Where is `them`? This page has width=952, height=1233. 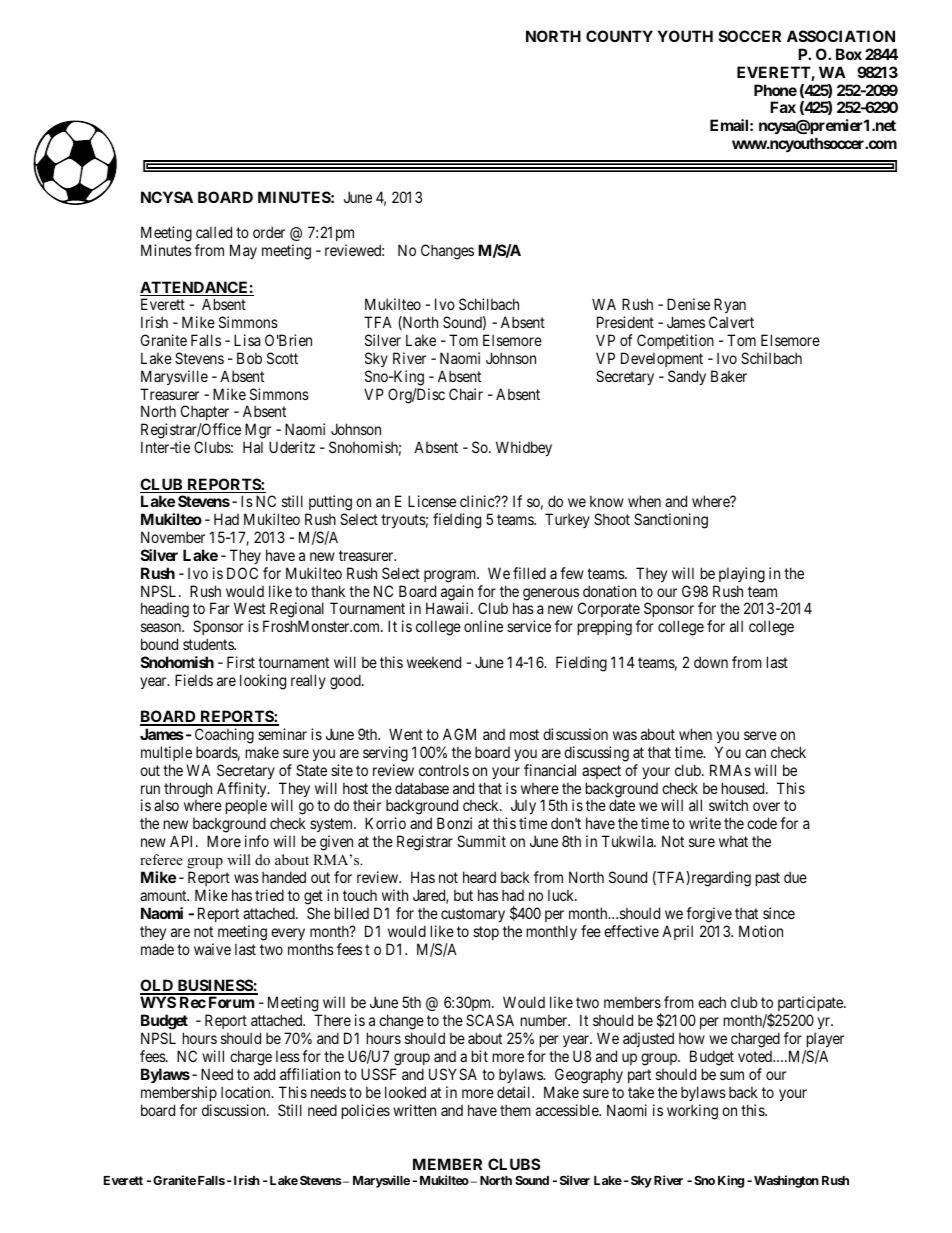
them is located at coordinates (515, 1110).
